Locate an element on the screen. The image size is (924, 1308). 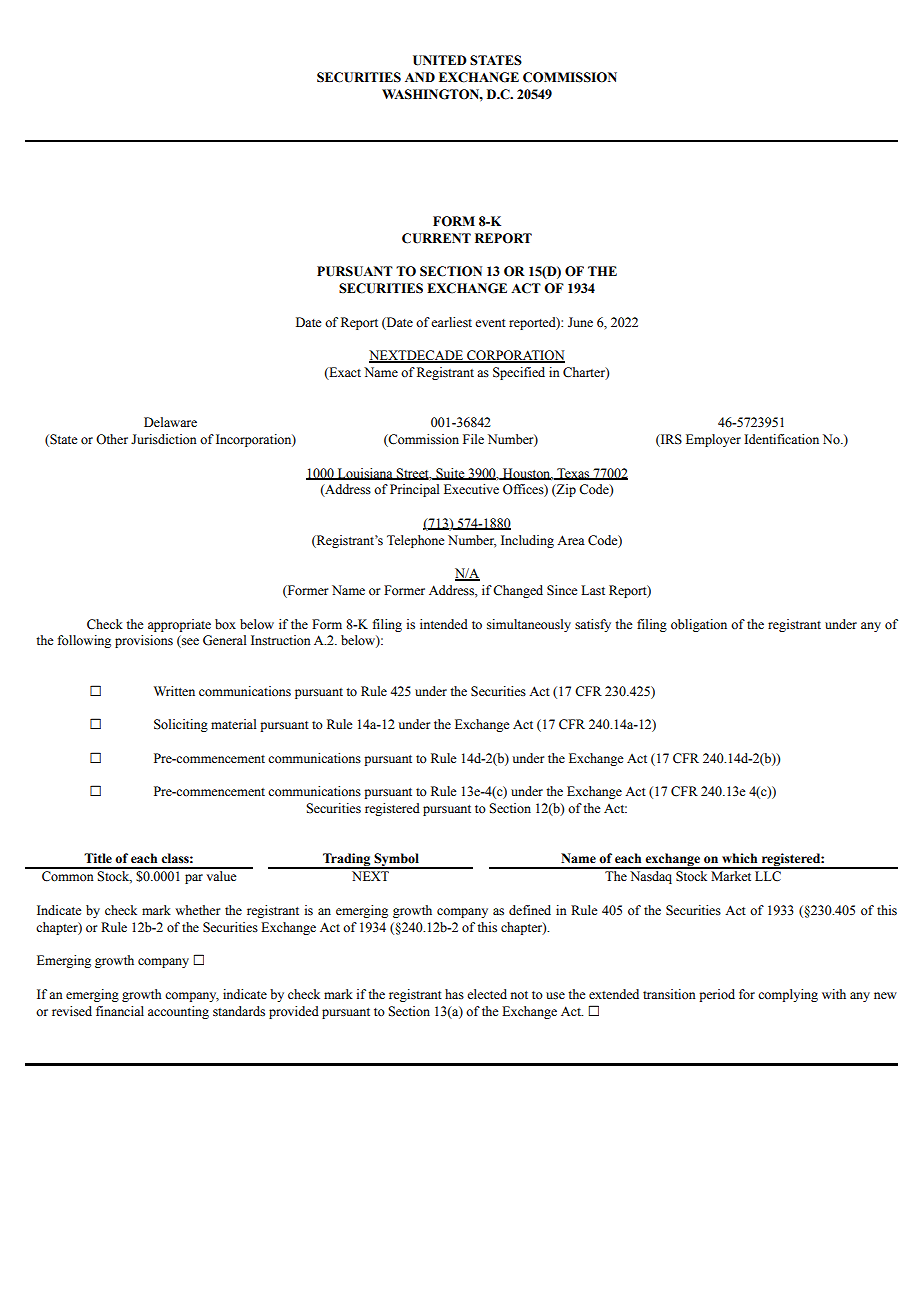
event is located at coordinates (490, 323).
